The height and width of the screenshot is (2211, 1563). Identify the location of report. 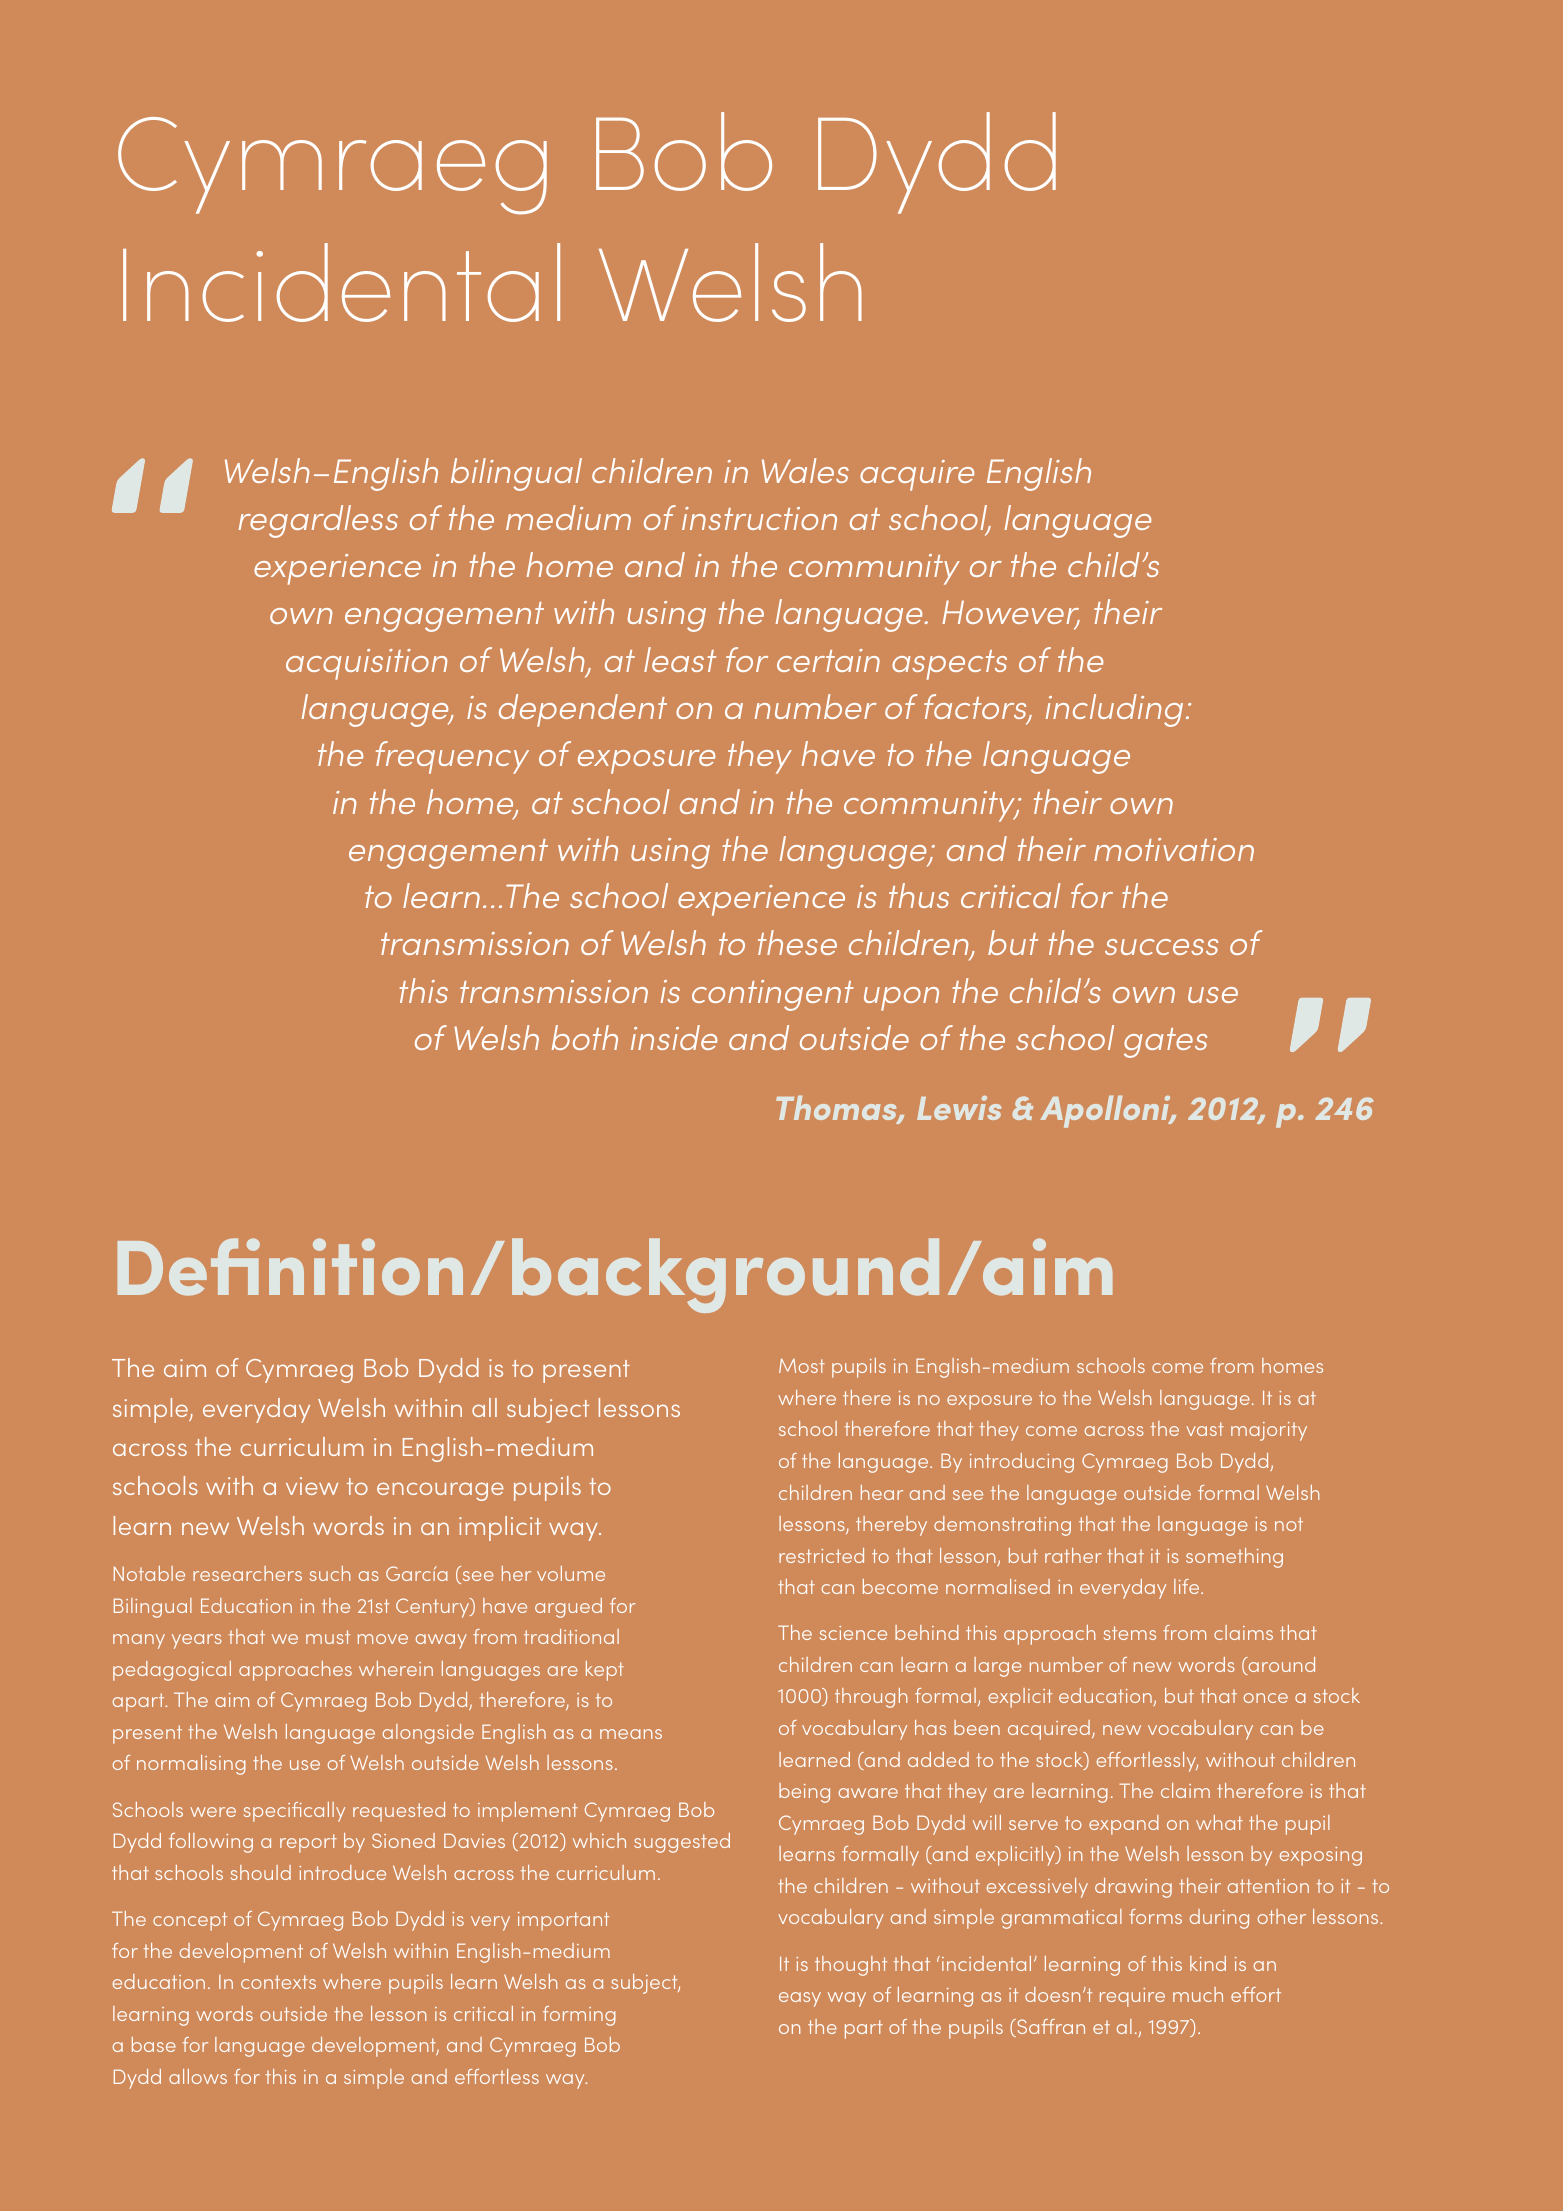
(308, 1843).
